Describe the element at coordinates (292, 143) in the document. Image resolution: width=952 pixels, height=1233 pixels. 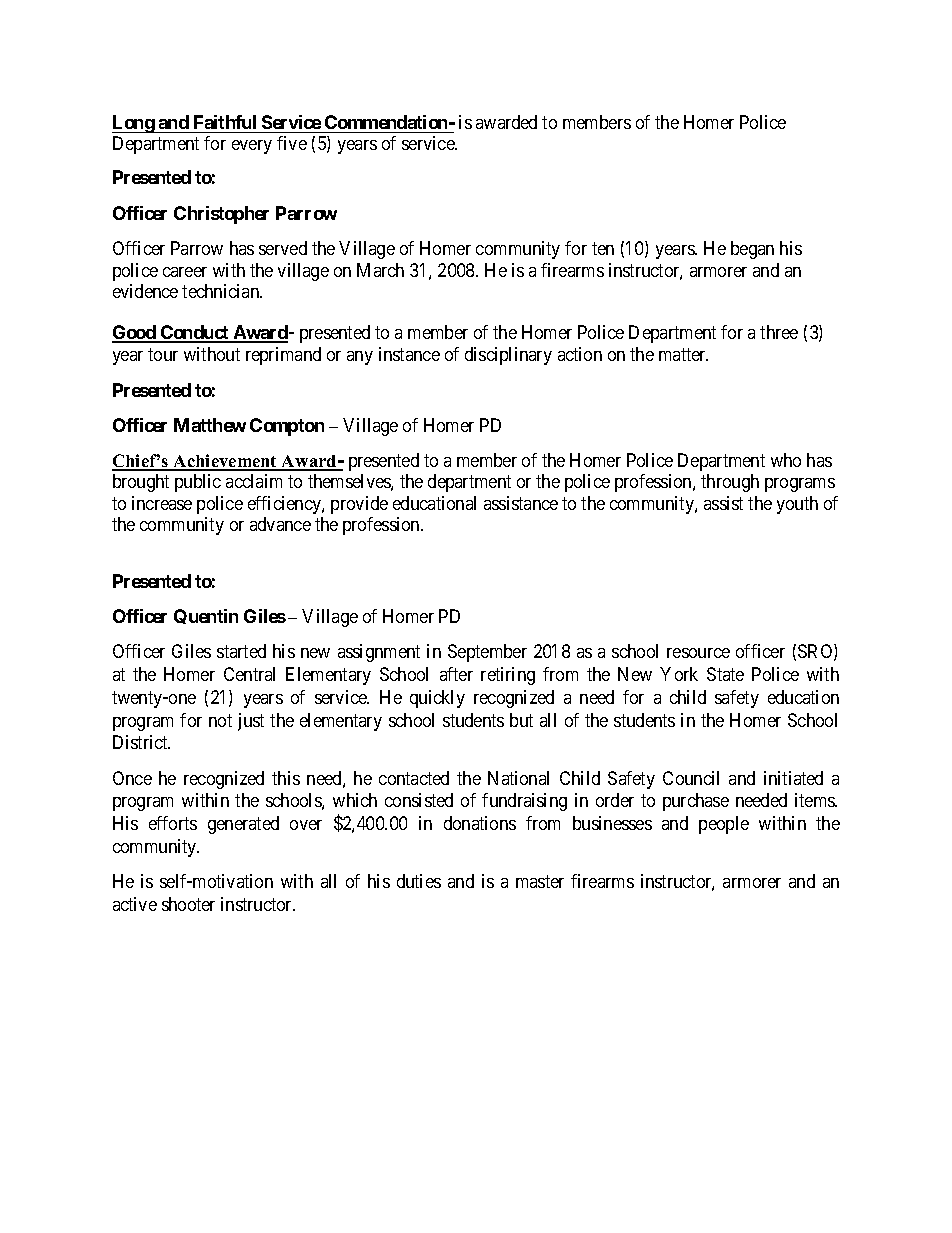
I see `five` at that location.
